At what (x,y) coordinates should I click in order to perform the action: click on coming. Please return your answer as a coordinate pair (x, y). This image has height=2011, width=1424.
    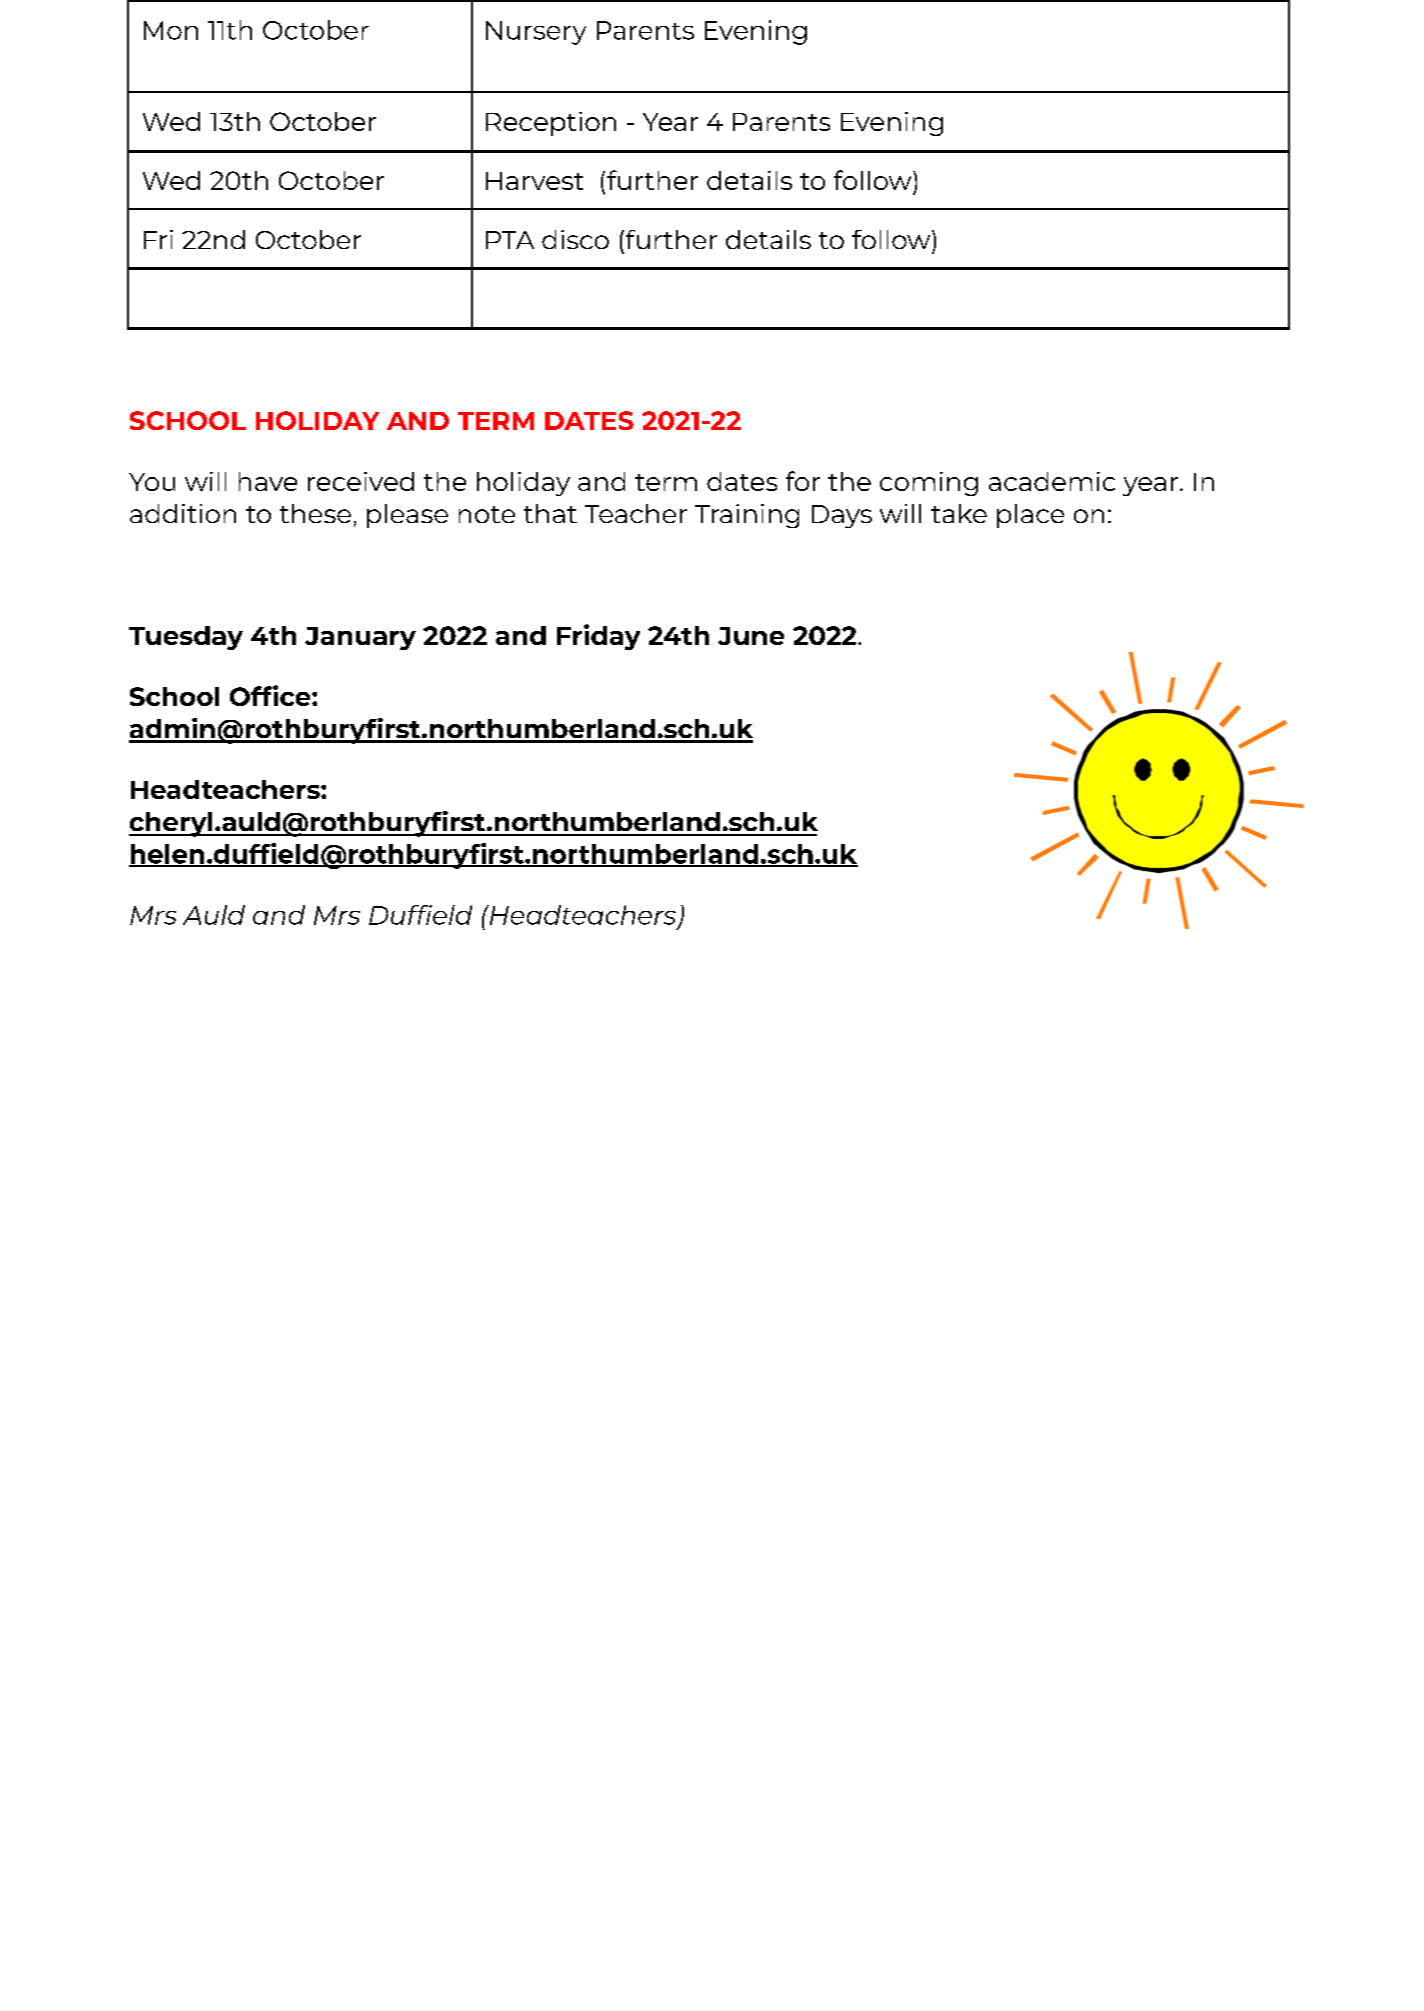
    Looking at the image, I should click on (929, 484).
